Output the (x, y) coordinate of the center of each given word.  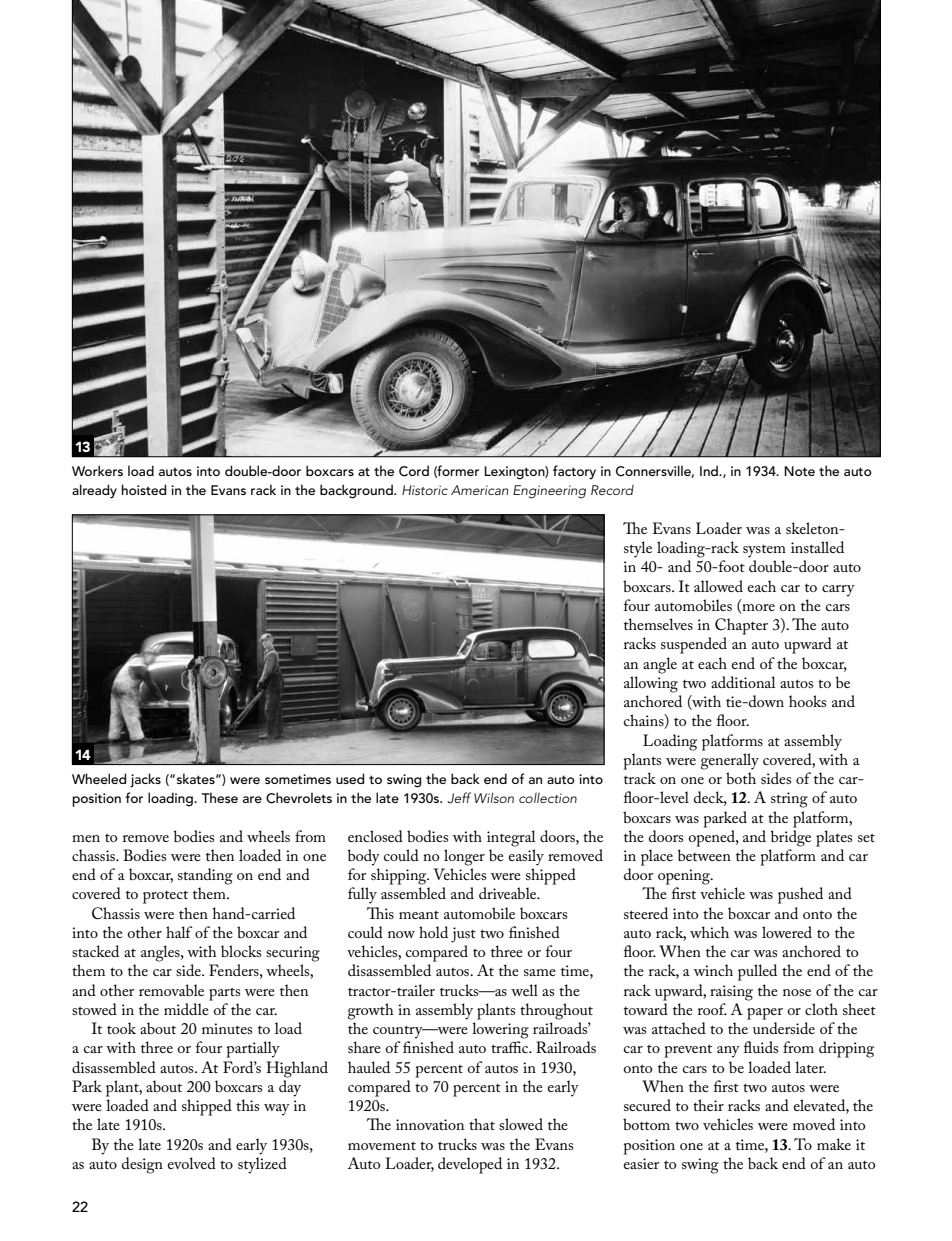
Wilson (494, 797)
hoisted (143, 489)
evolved (192, 1163)
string (789, 800)
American (479, 490)
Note (799, 471)
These (220, 797)
